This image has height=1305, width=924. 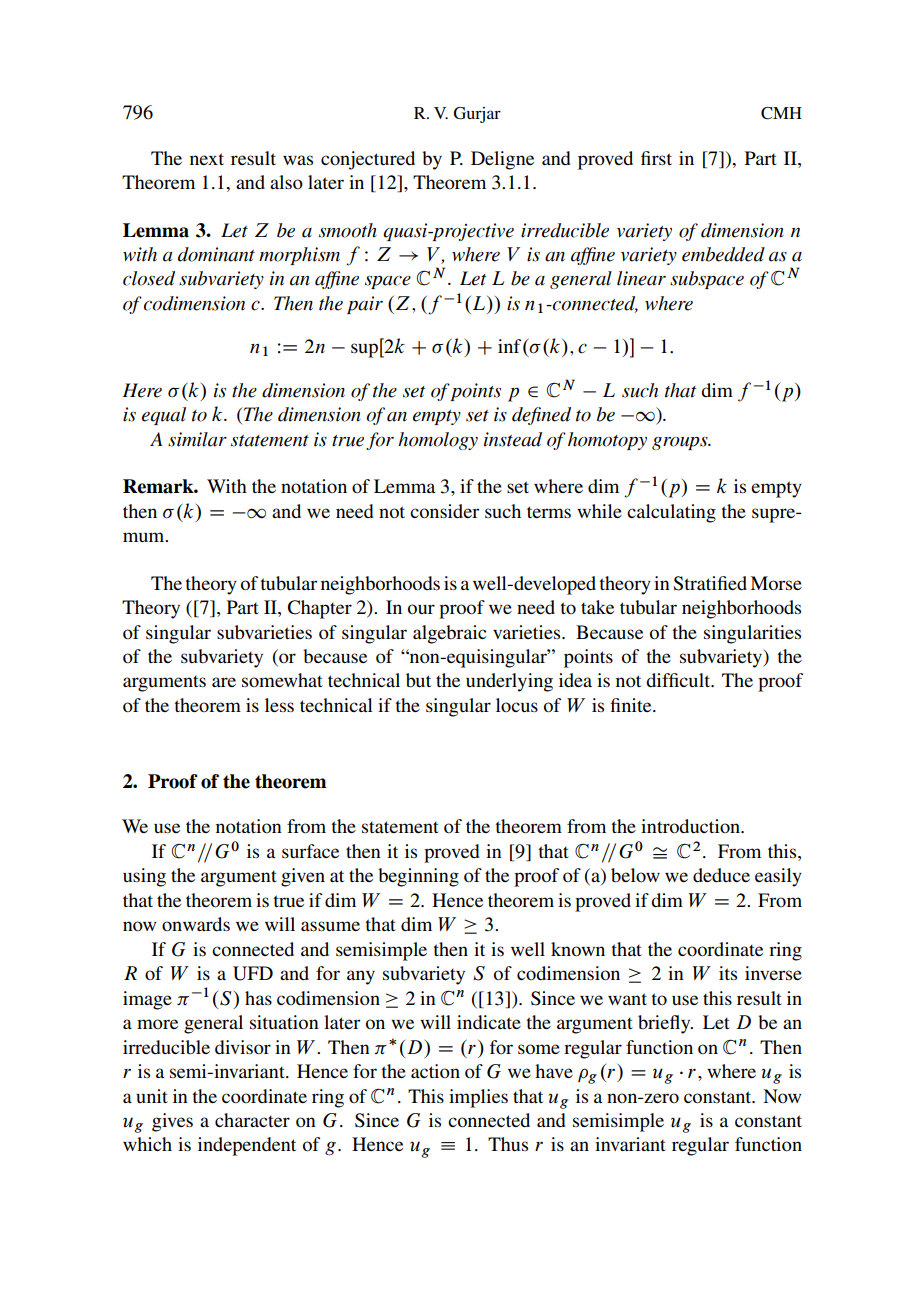 What do you see at coordinates (207, 159) in the image?
I see `next` at bounding box center [207, 159].
